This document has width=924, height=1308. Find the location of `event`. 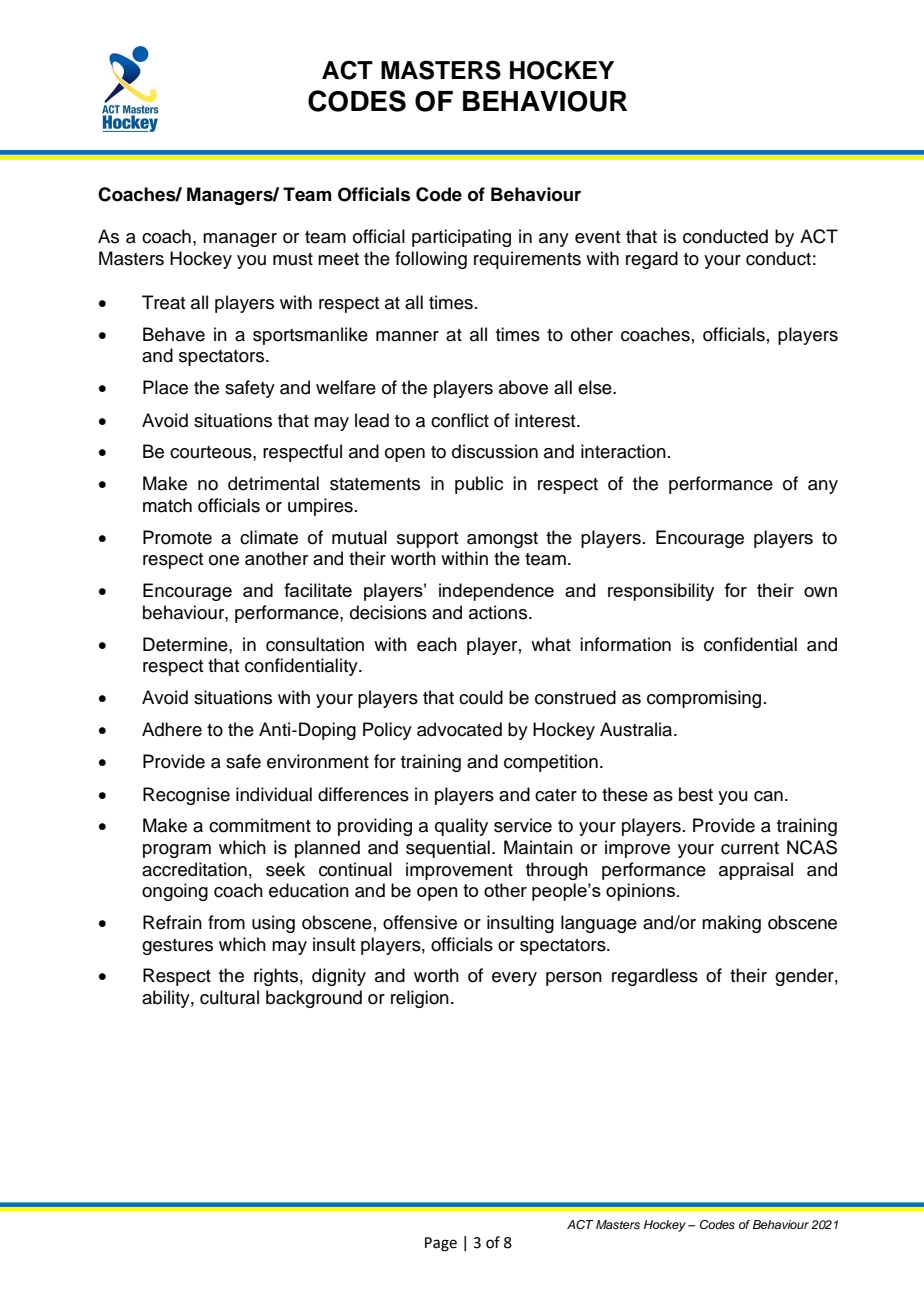

event is located at coordinates (597, 237).
